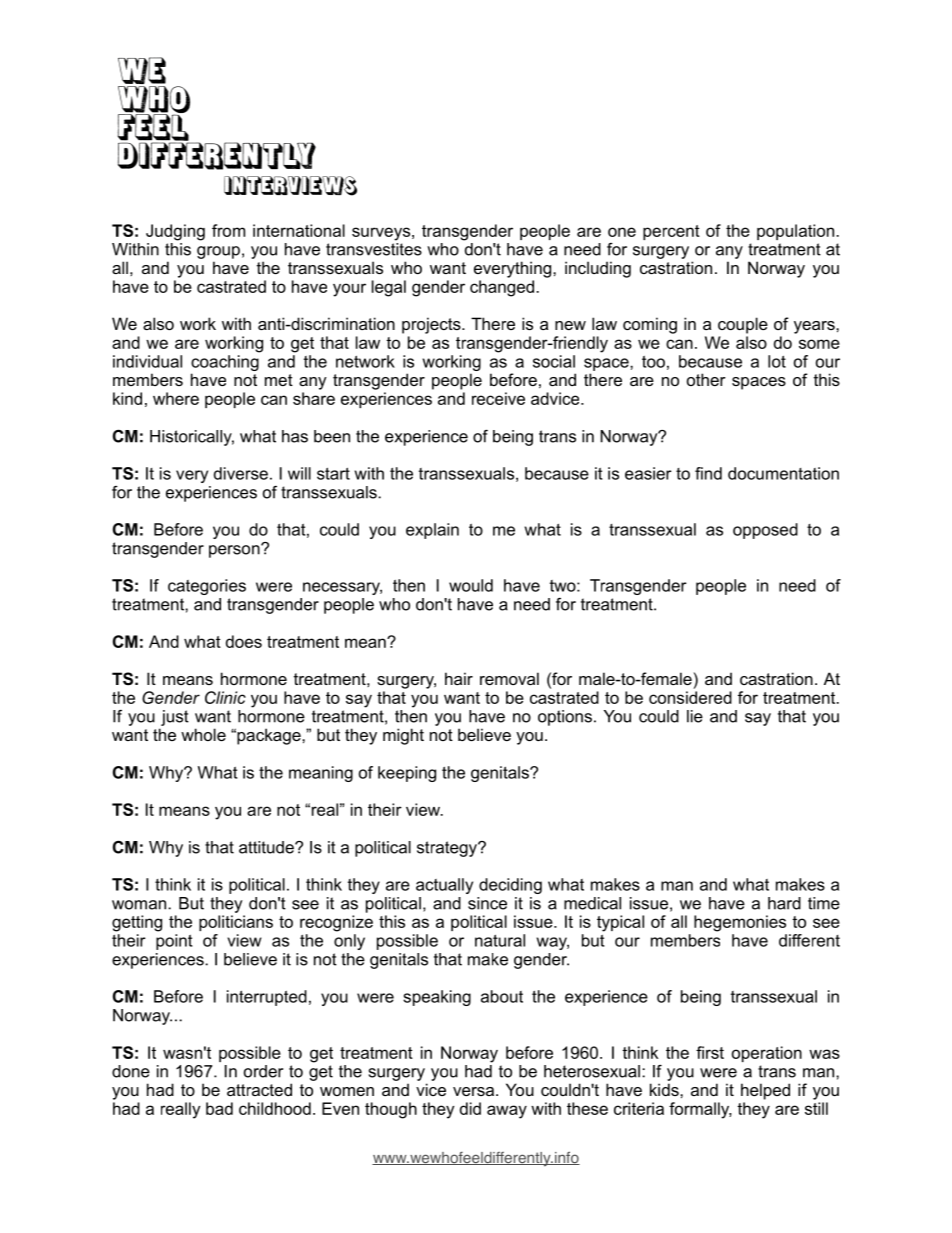 Image resolution: width=952 pixels, height=1233 pixels. What do you see at coordinates (498, 398) in the page?
I see `receive` at bounding box center [498, 398].
